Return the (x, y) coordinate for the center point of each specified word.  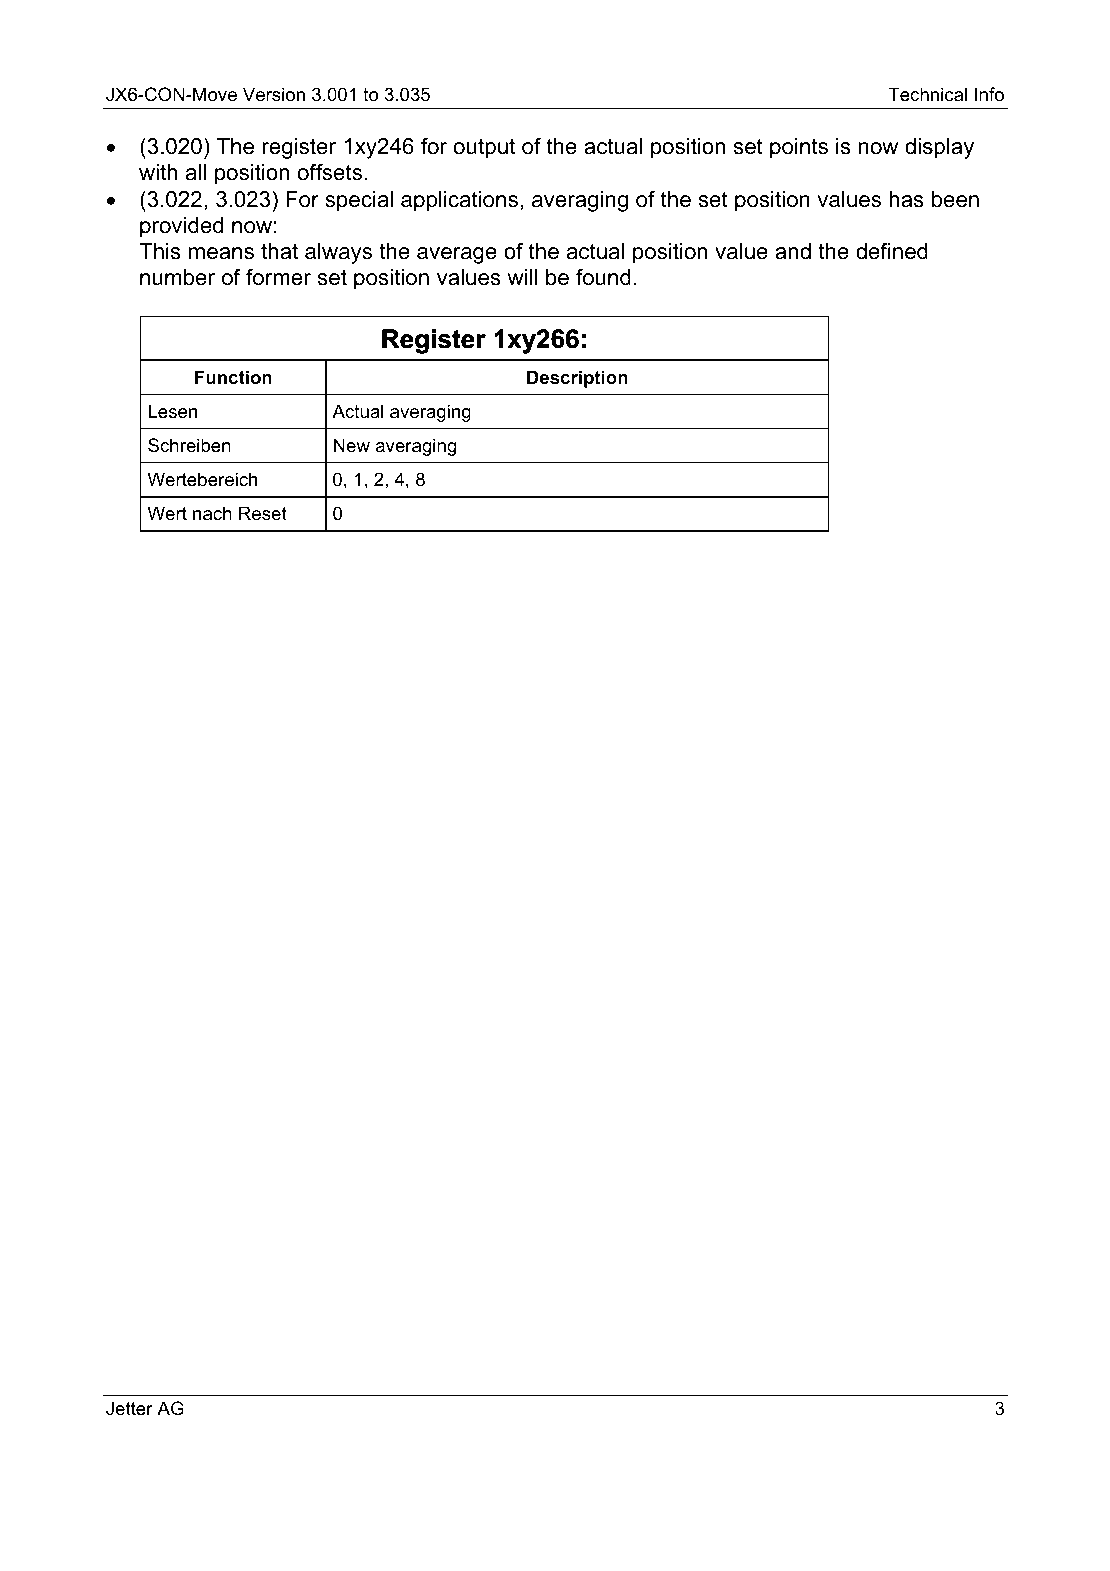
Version (274, 94)
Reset (263, 513)
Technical (927, 94)
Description (577, 379)
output (484, 148)
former (278, 277)
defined (892, 251)
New (352, 445)
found (603, 277)
